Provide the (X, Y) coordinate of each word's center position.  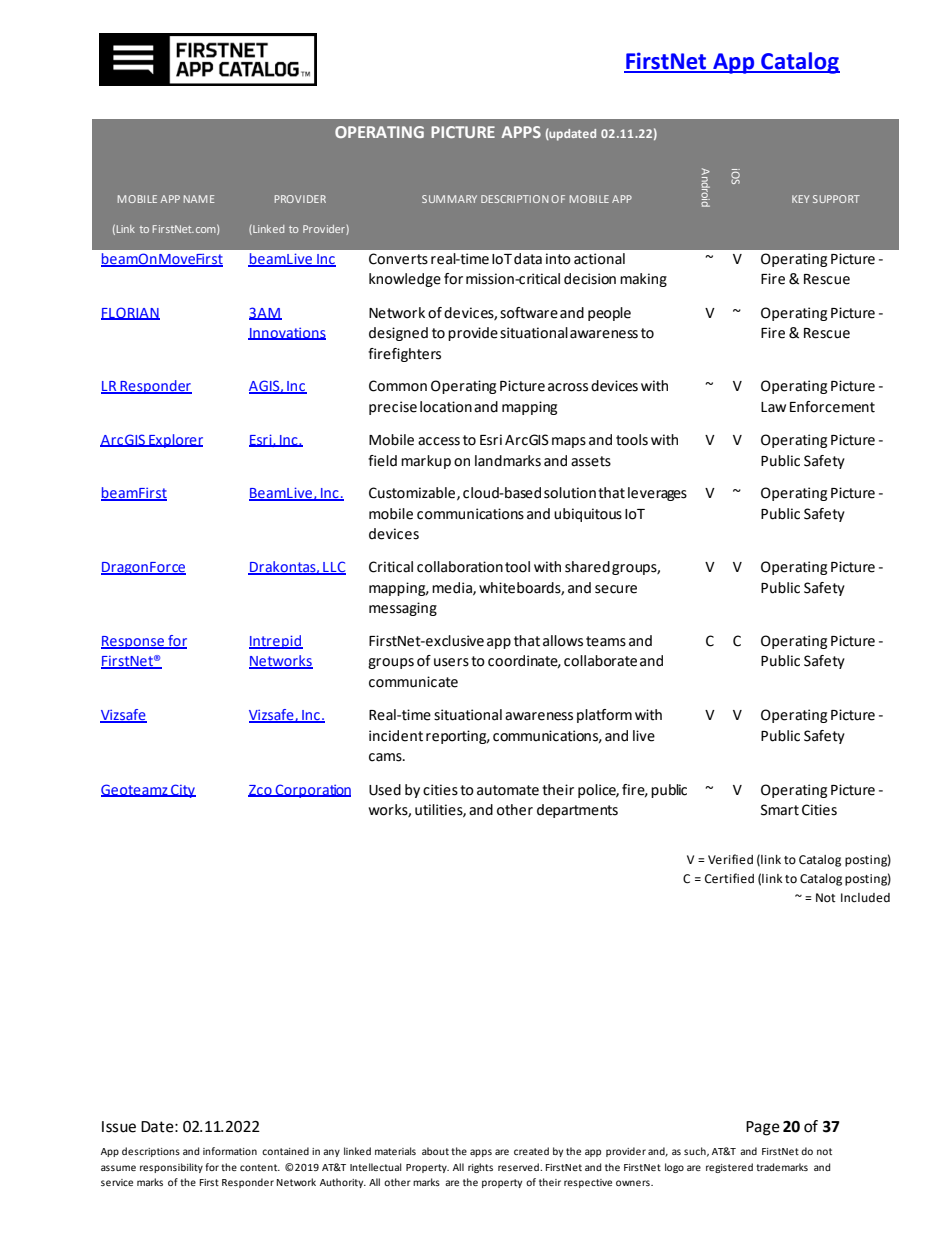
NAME (199, 199)
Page (763, 1128)
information (230, 1151)
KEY (800, 199)
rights (480, 1168)
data (528, 259)
